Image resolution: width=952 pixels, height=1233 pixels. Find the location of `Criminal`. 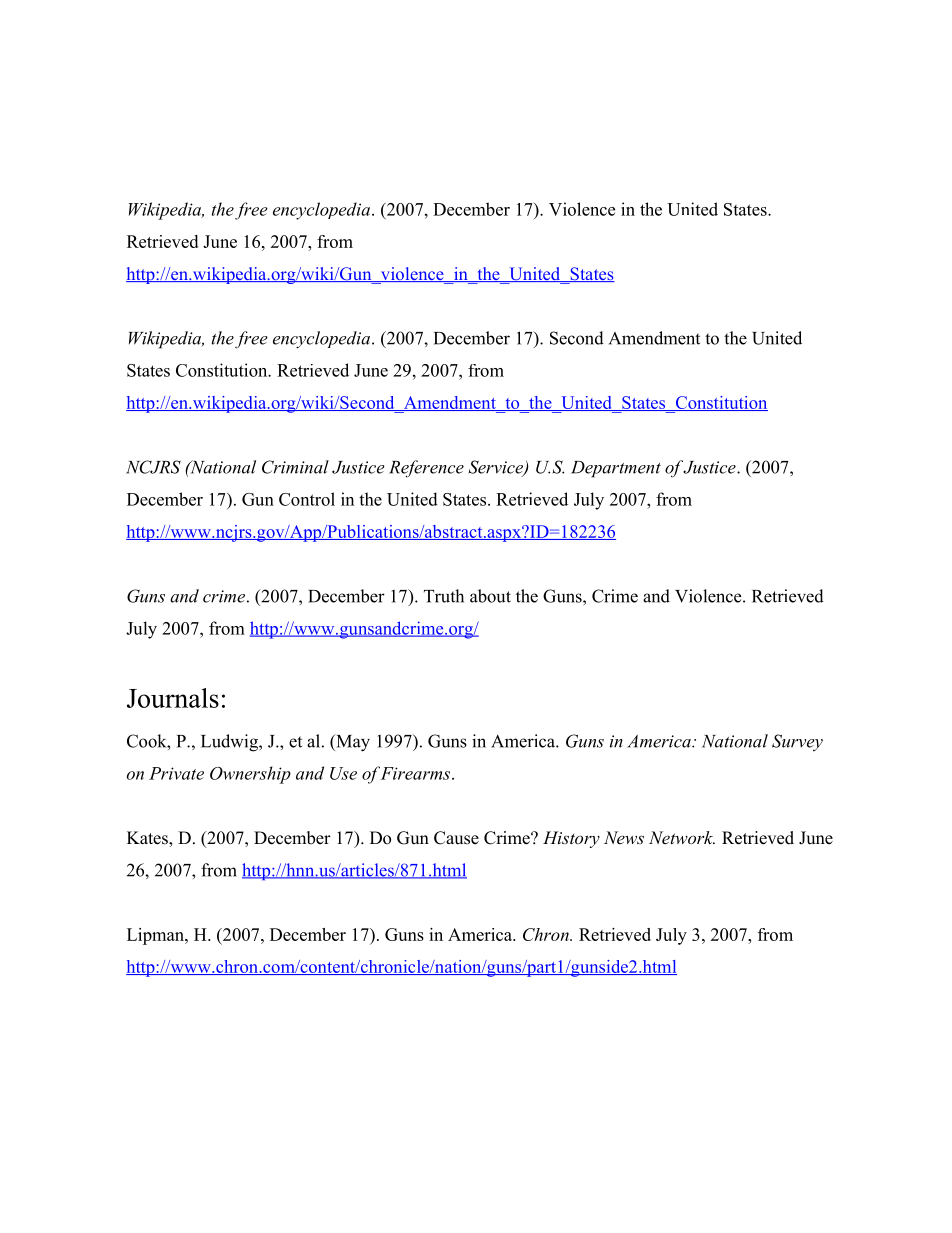

Criminal is located at coordinates (295, 467).
